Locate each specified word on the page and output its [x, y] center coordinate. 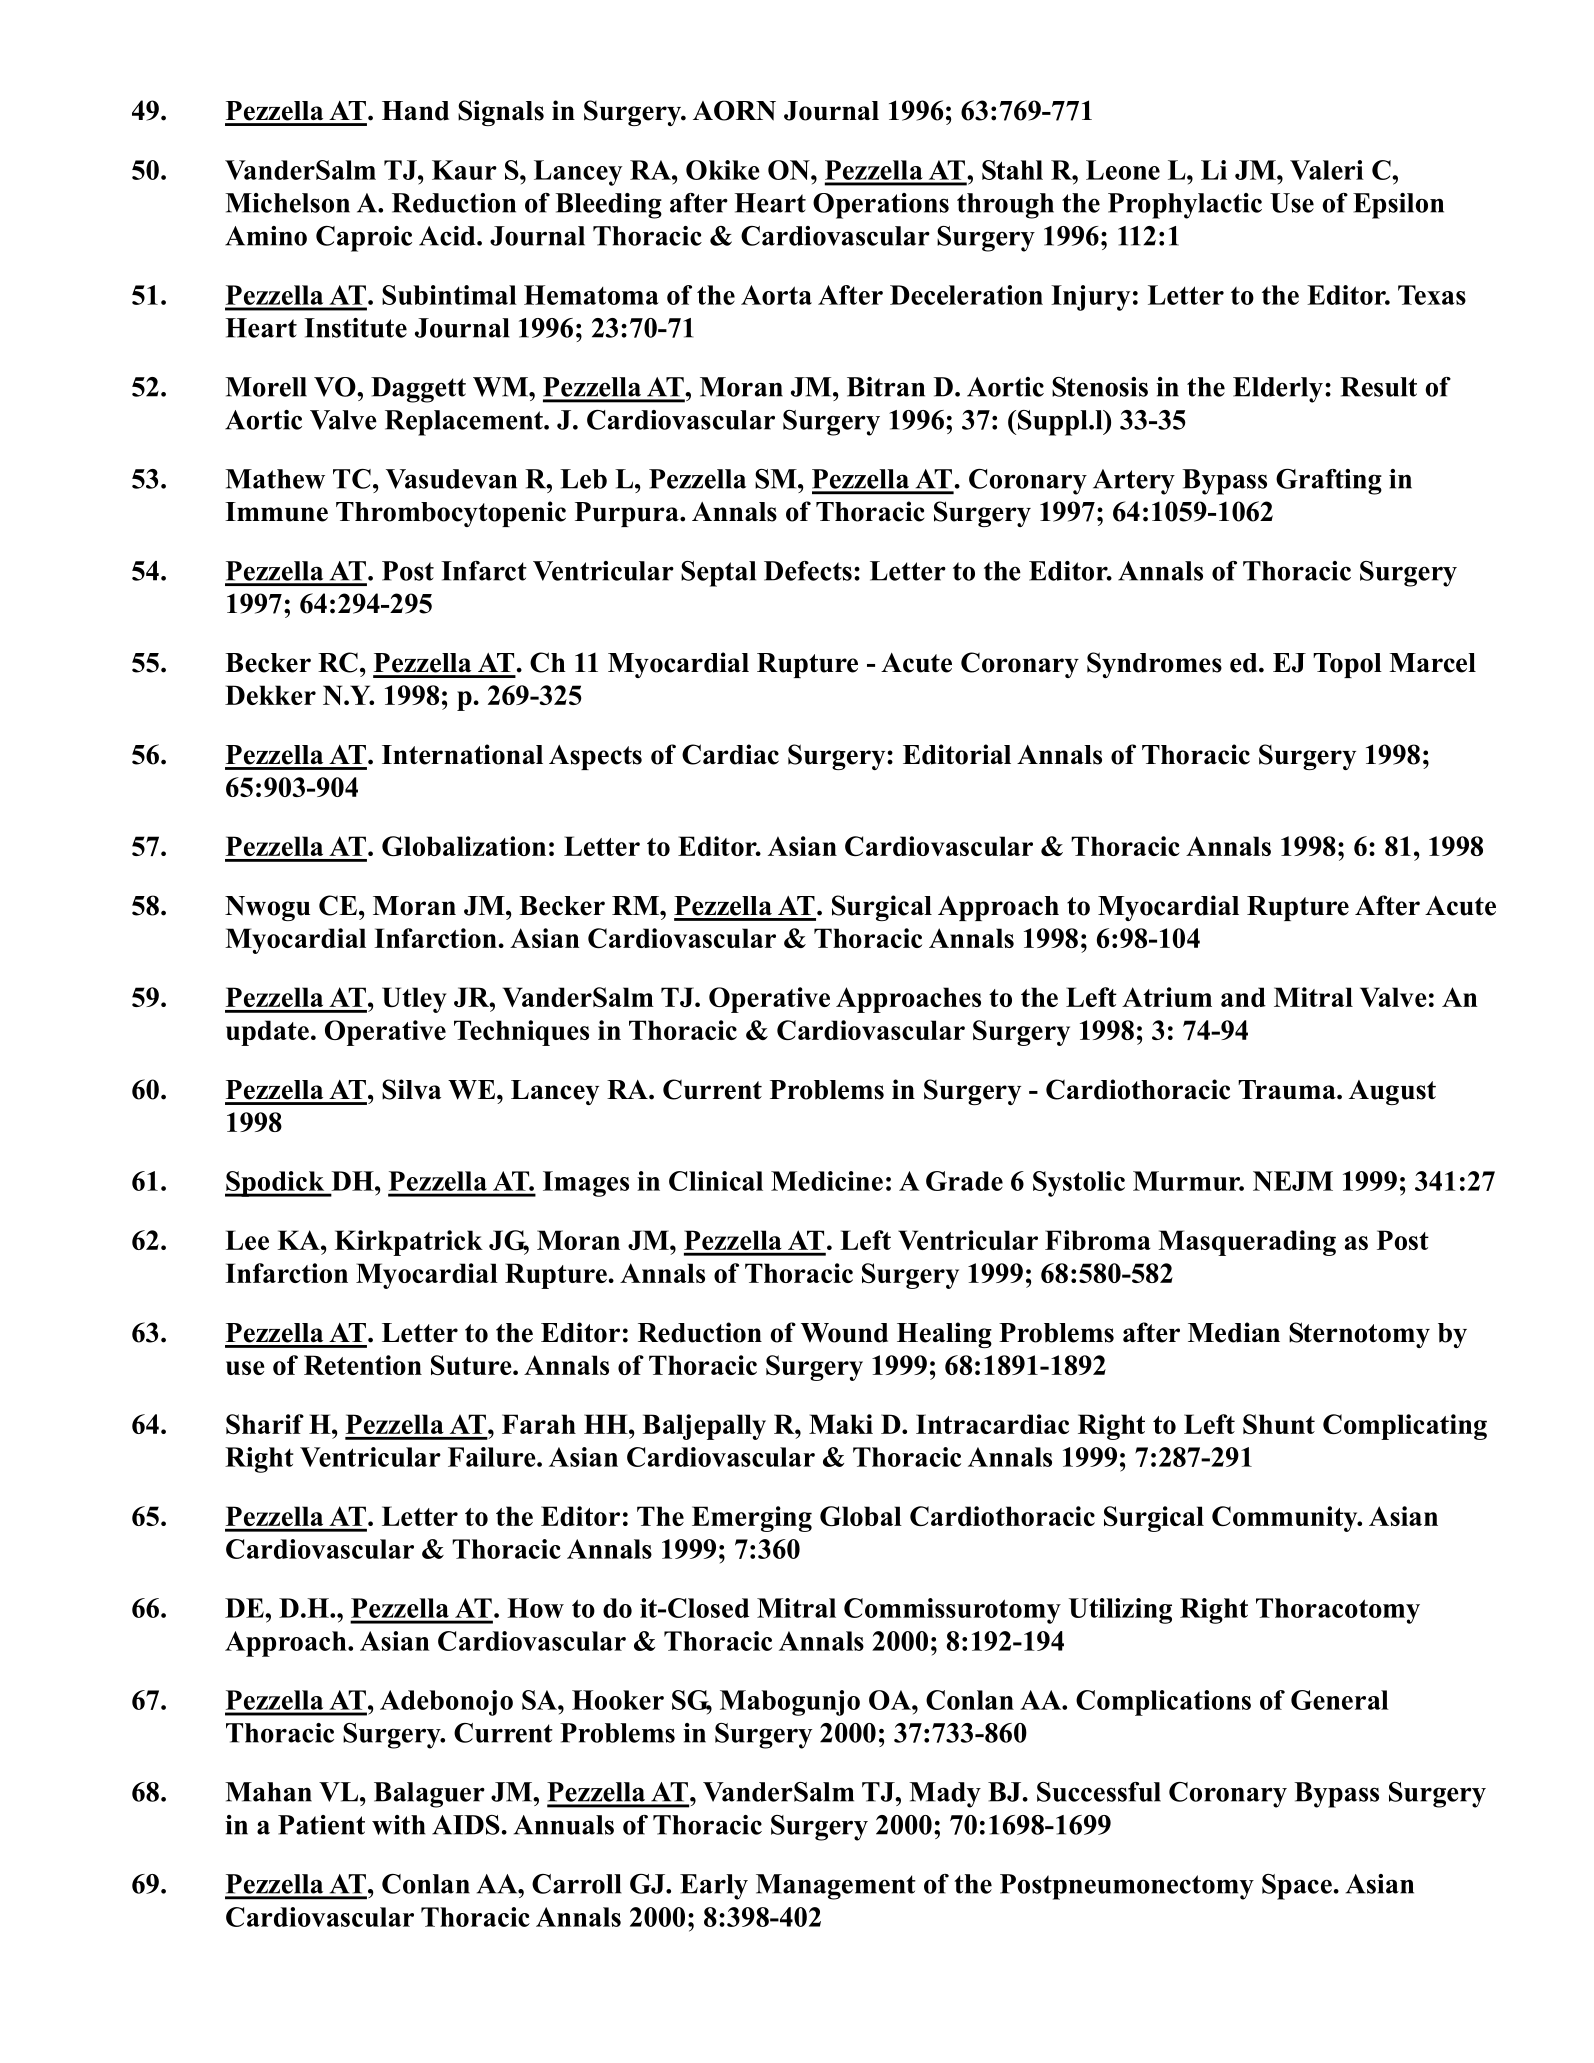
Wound [844, 1333]
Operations [881, 206]
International [462, 754]
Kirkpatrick [409, 1243]
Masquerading [1247, 1243]
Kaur [464, 170]
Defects [808, 571]
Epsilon [1398, 206]
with [399, 1825]
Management [836, 1887]
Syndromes [1154, 665]
